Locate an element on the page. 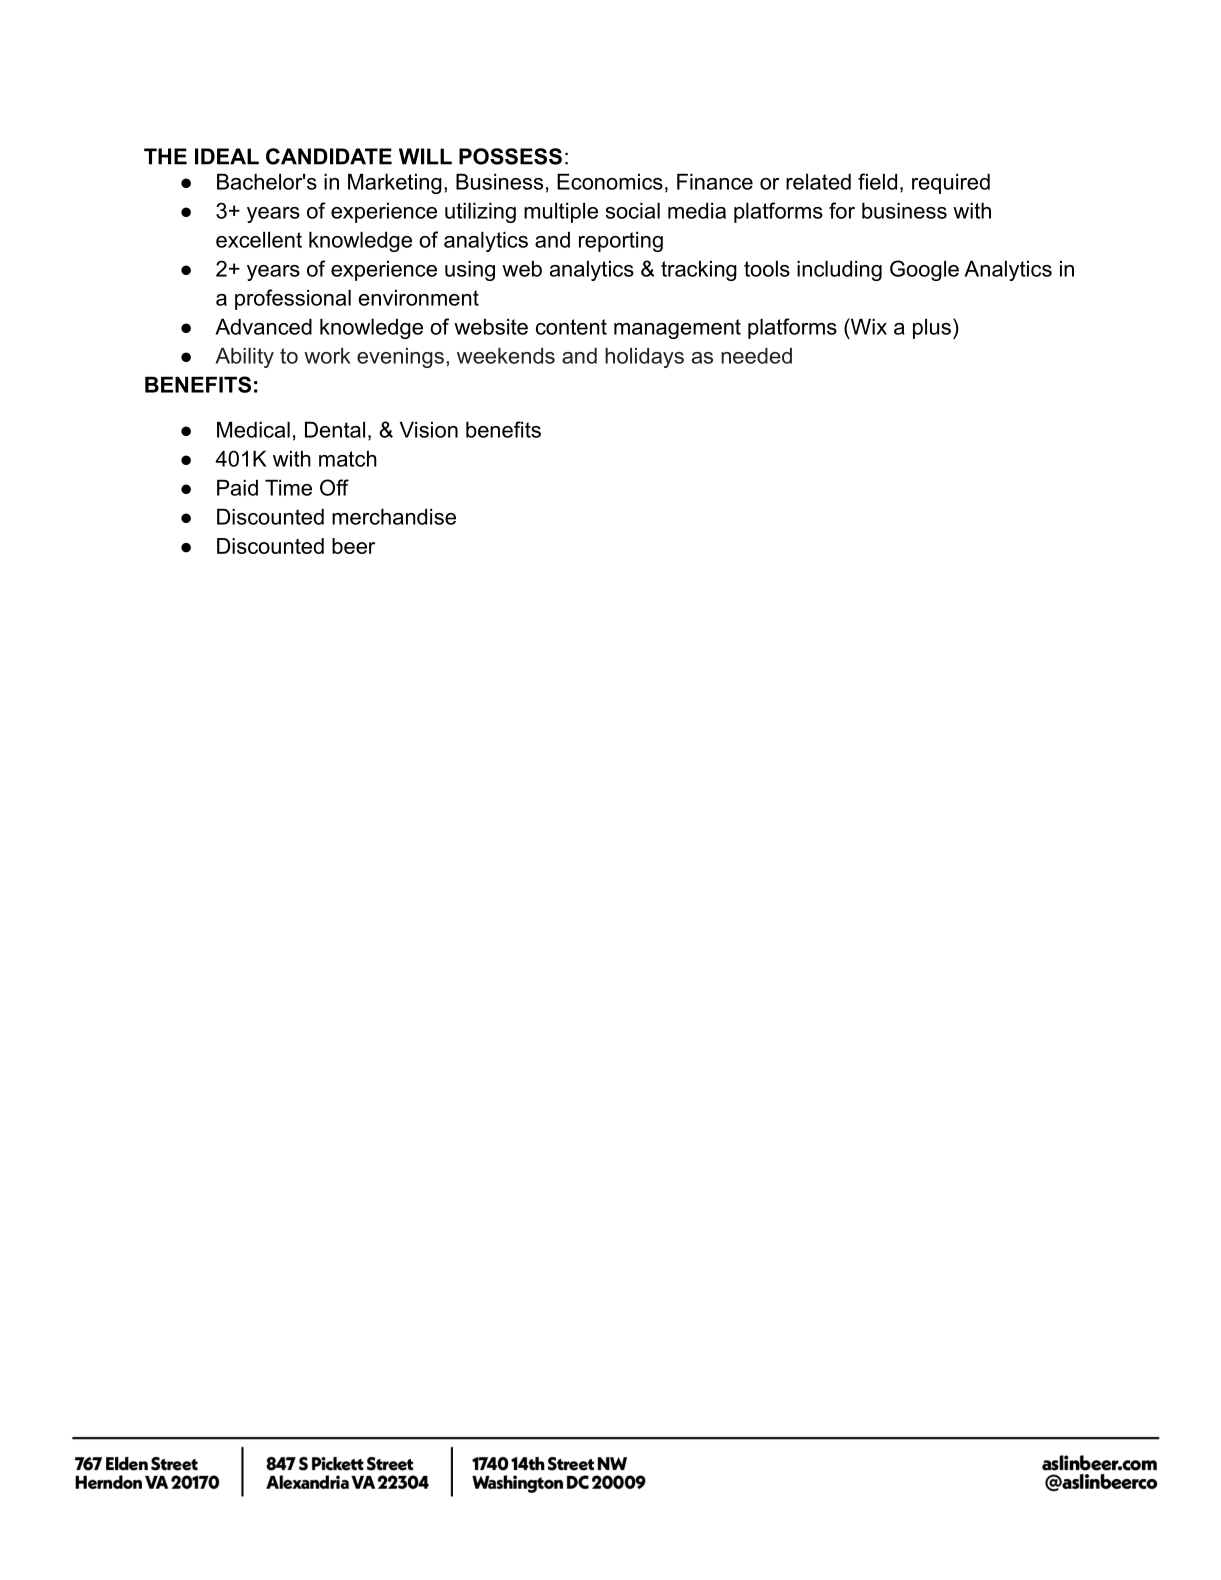 The width and height of the image is (1221, 1580). including is located at coordinates (839, 270).
